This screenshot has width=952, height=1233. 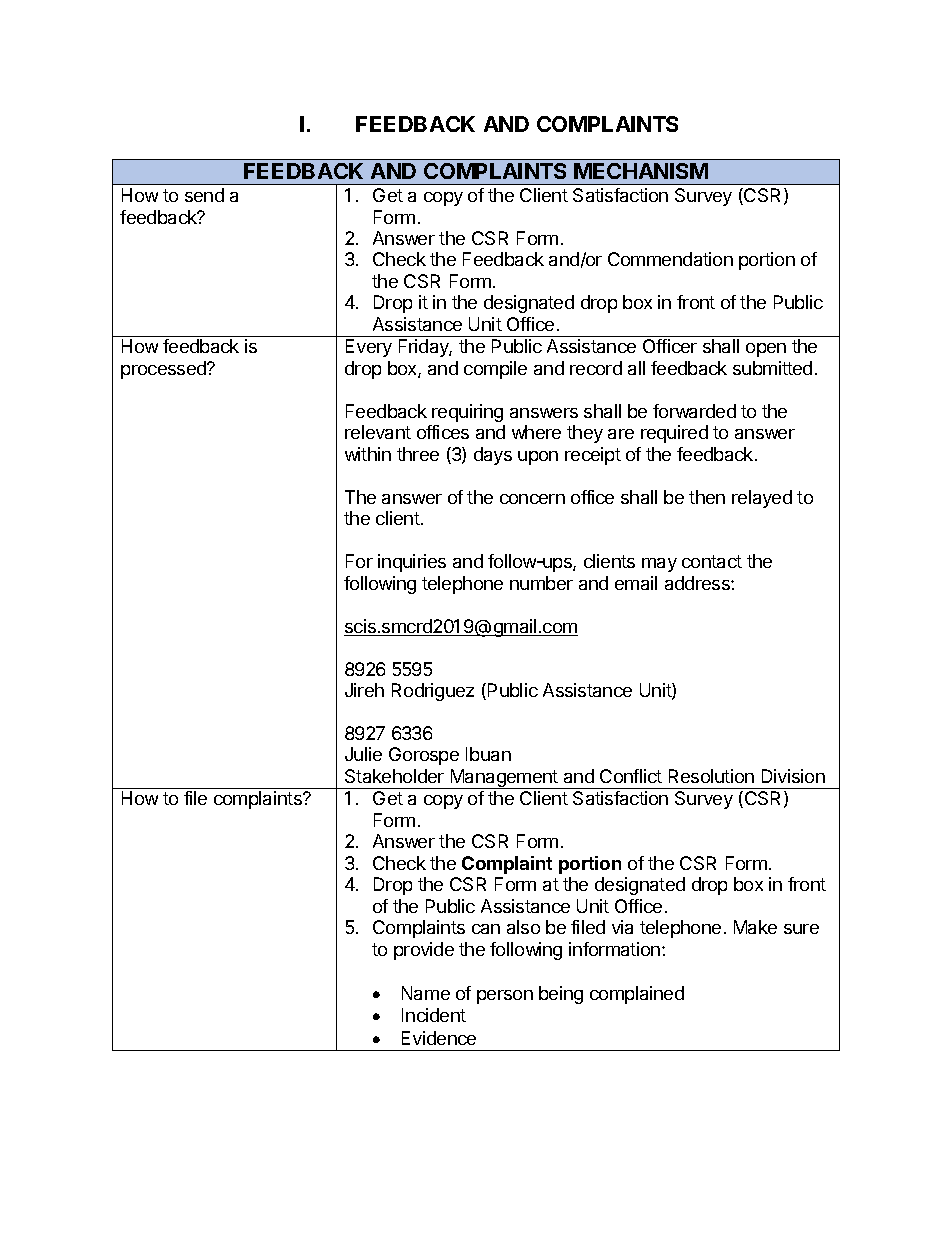 What do you see at coordinates (363, 754) in the screenshot?
I see `Julie` at bounding box center [363, 754].
